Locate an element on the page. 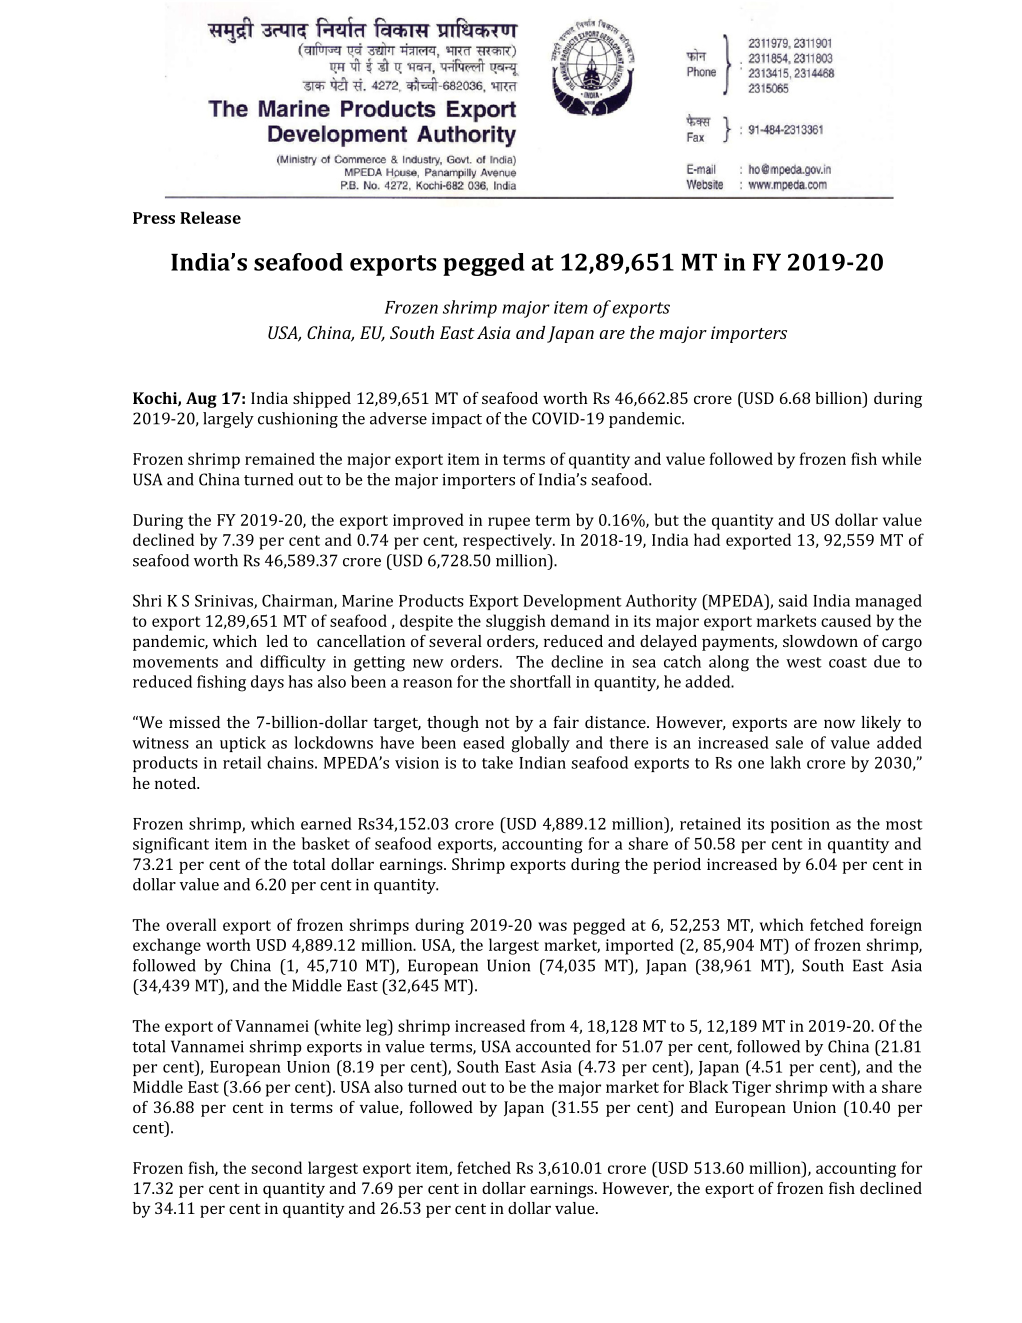 The width and height of the image is (1022, 1323). impact is located at coordinates (457, 420).
